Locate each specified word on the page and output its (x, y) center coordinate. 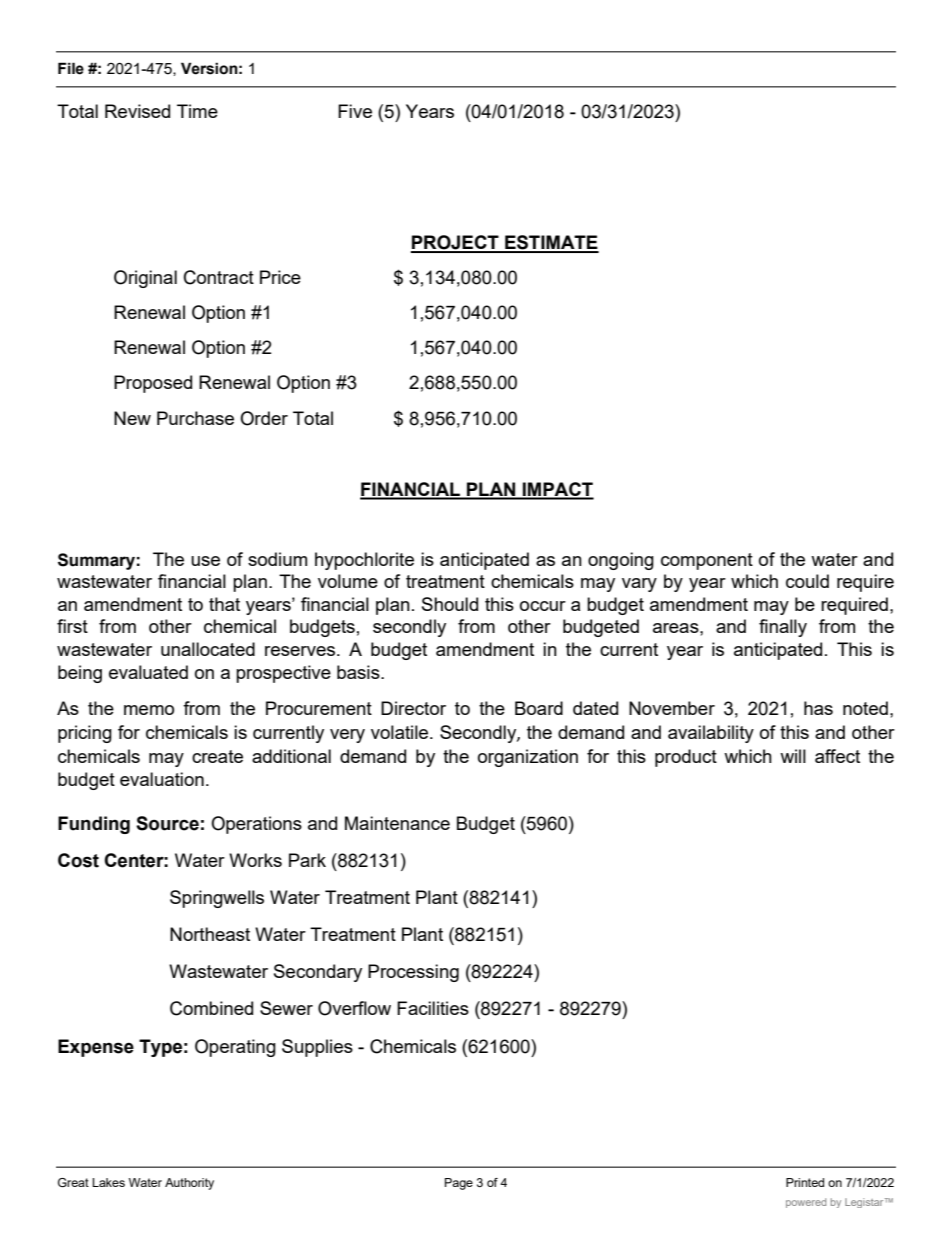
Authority (189, 1184)
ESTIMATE (551, 243)
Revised (137, 111)
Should (450, 604)
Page (459, 1184)
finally (783, 628)
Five (355, 111)
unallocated (208, 649)
